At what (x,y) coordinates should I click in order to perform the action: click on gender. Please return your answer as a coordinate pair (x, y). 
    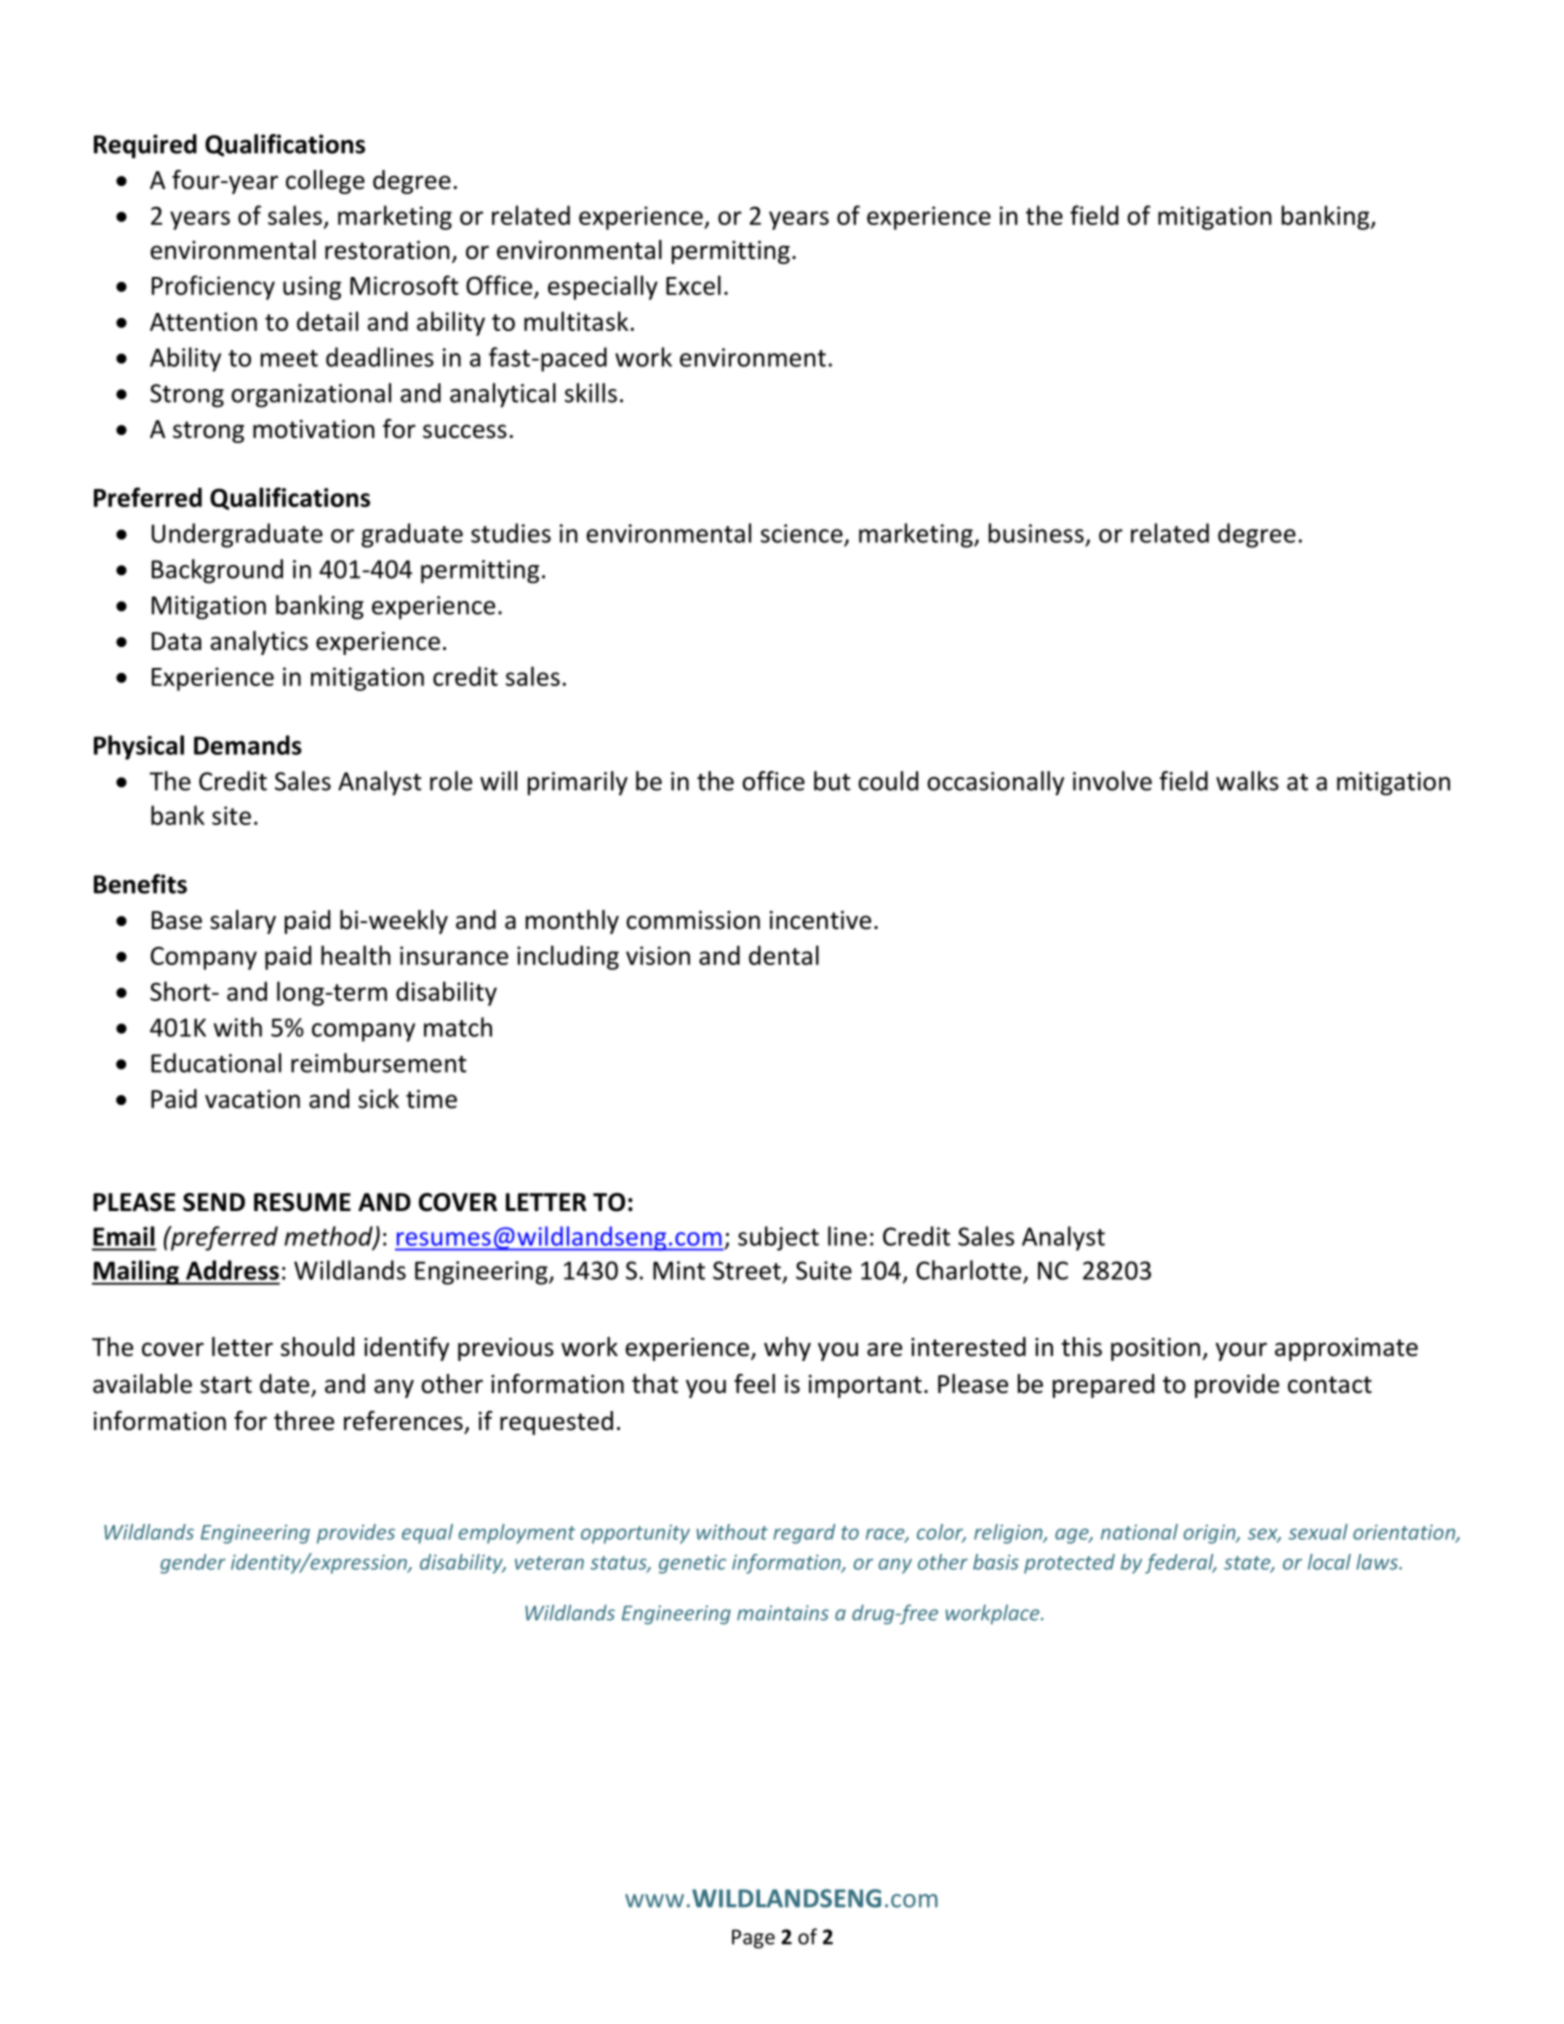
    Looking at the image, I should click on (193, 1564).
